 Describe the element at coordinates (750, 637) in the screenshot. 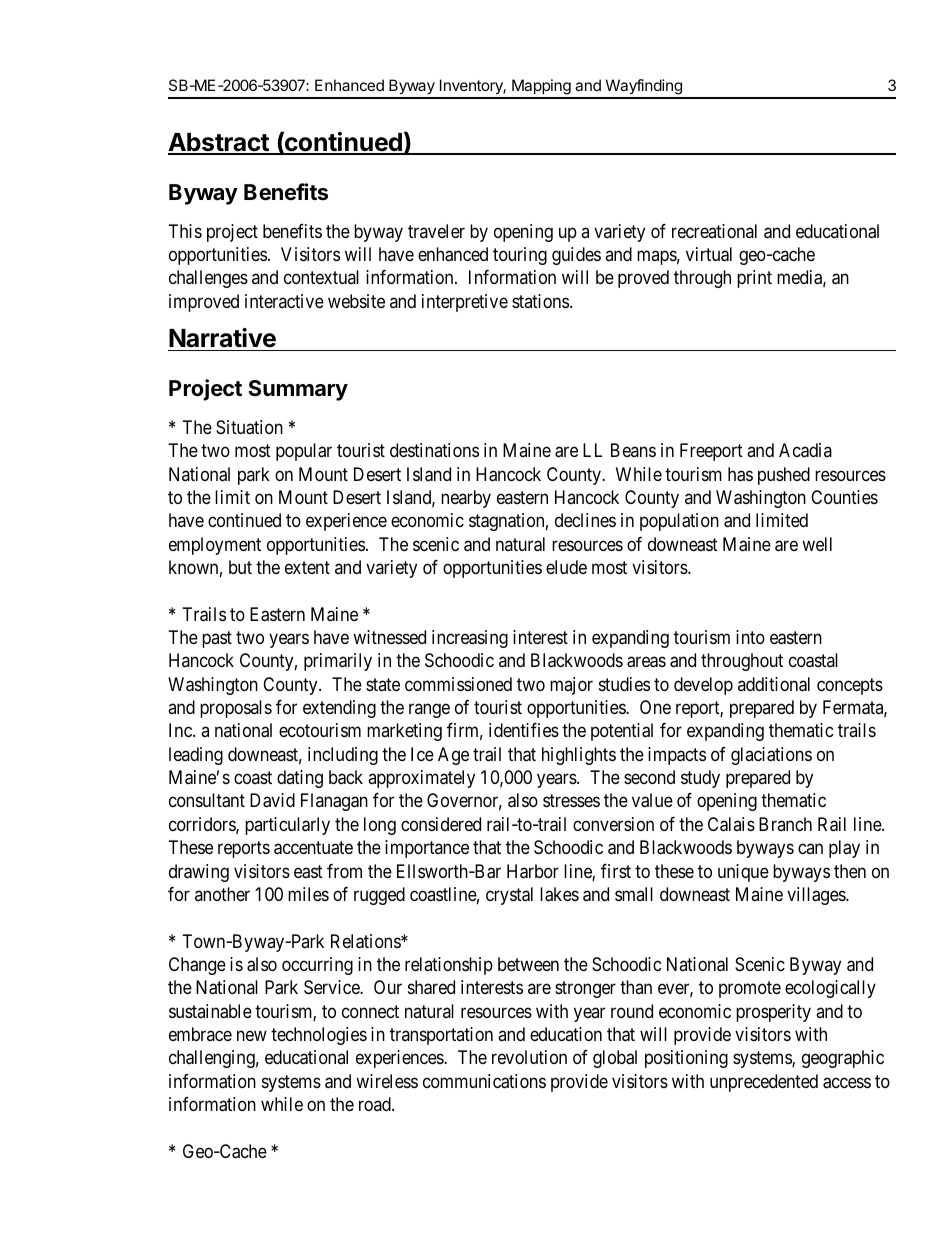

I see `into` at that location.
